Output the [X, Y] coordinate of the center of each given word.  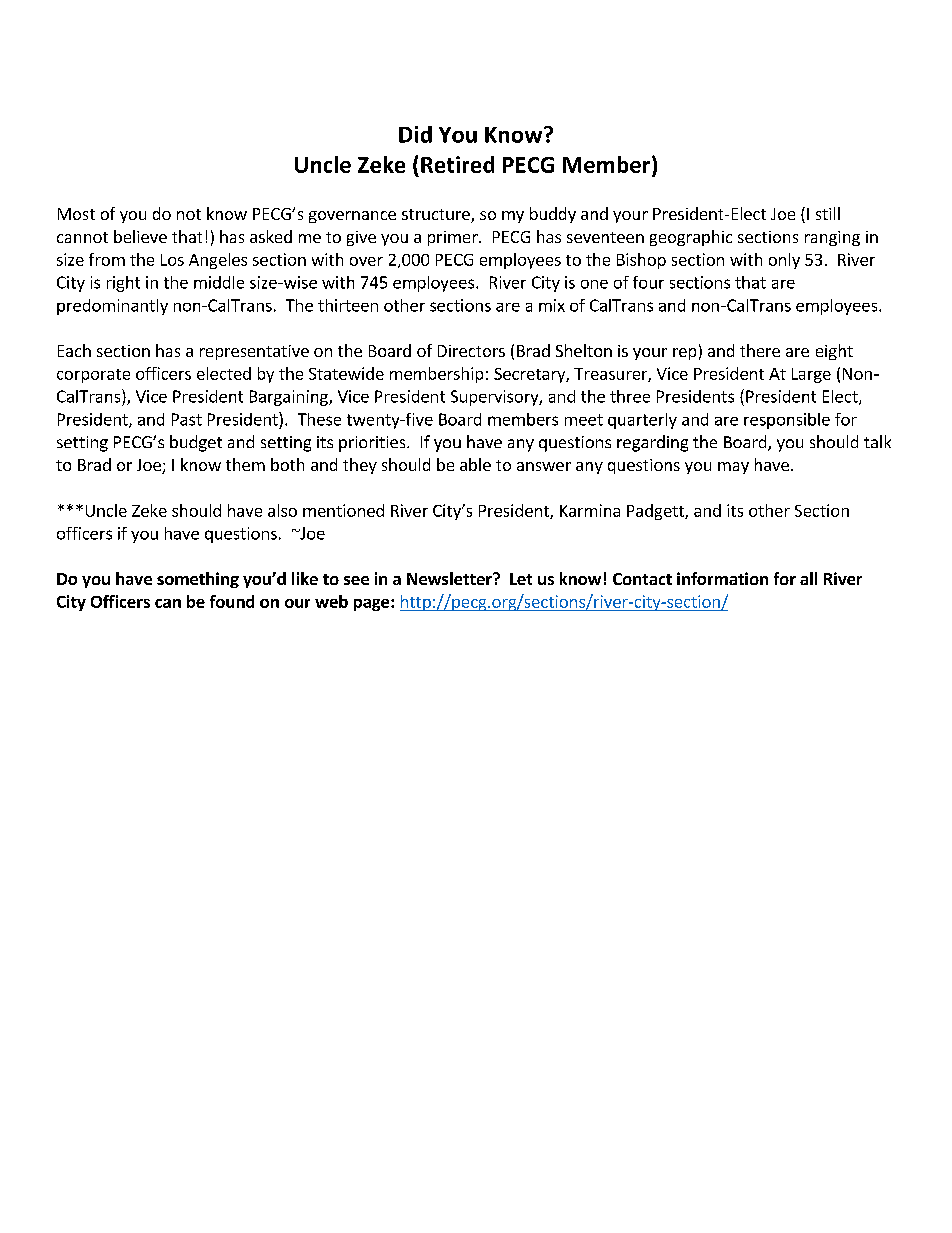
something [198, 580]
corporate [93, 376]
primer [454, 238]
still [828, 213]
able [475, 464]
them [245, 464]
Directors [471, 351]
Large [811, 375]
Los [172, 260]
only [784, 261]
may [733, 468]
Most [76, 214]
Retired [457, 164]
